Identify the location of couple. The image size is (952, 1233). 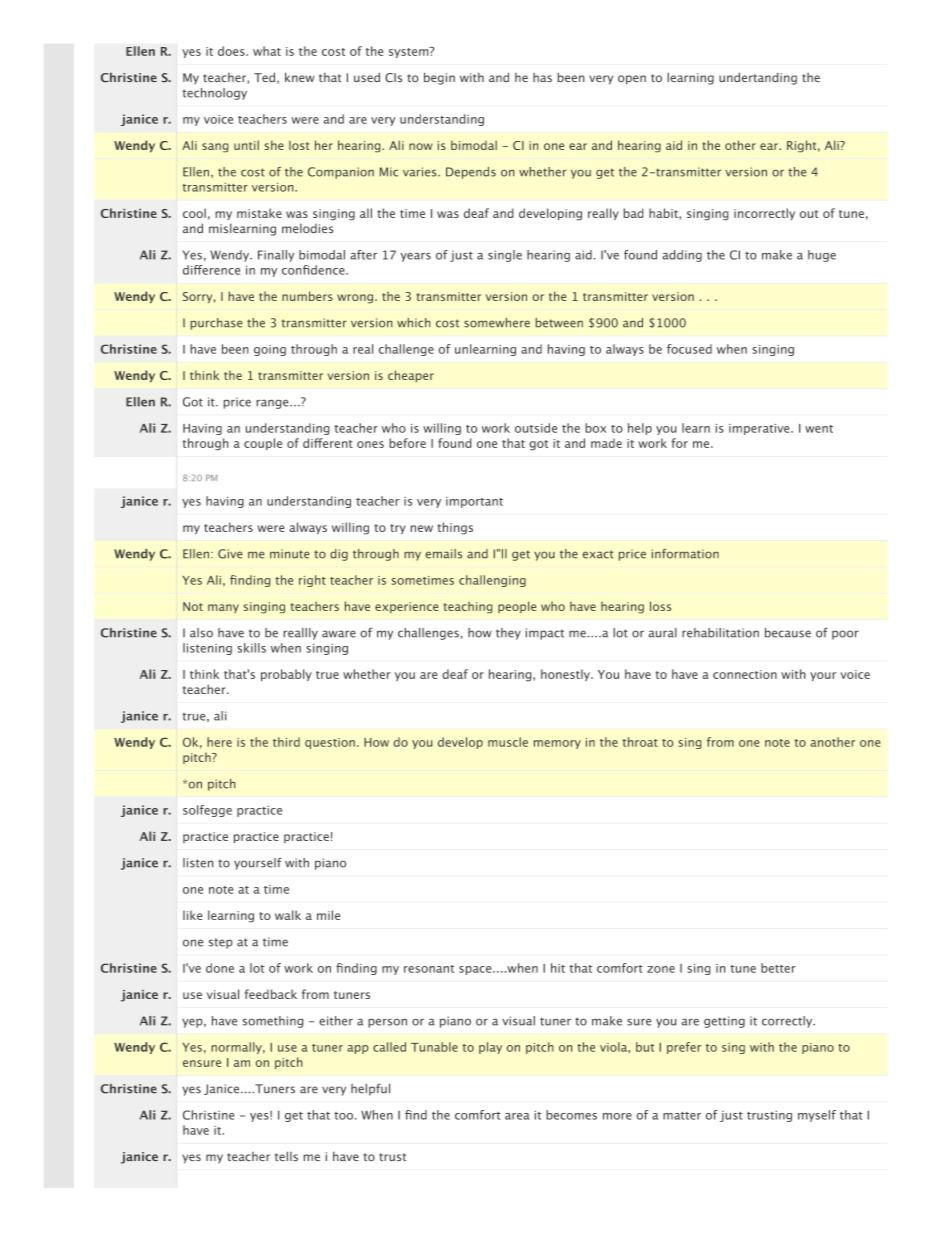
(263, 444).
